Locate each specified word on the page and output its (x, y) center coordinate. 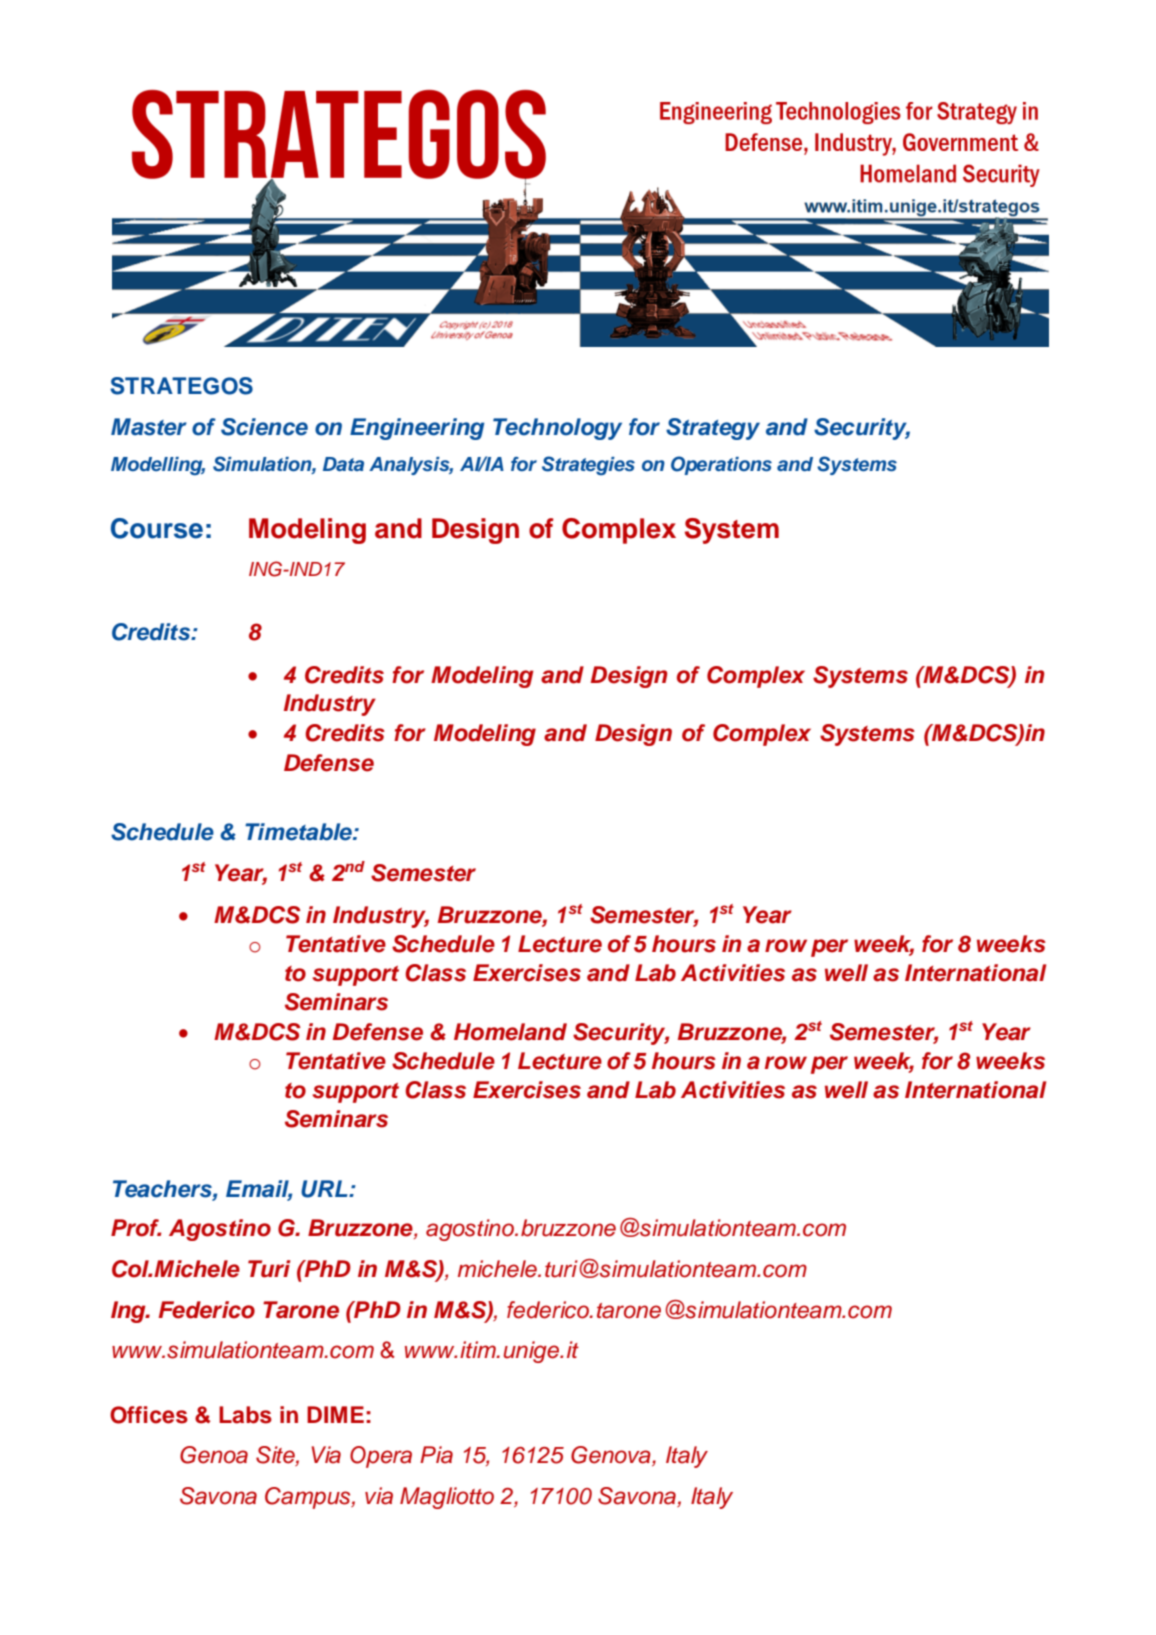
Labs (245, 1415)
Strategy (713, 429)
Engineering (417, 429)
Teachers (163, 1189)
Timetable (299, 832)
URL (325, 1189)
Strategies (588, 465)
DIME (335, 1414)
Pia (436, 1455)
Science (264, 427)
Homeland (510, 1032)
